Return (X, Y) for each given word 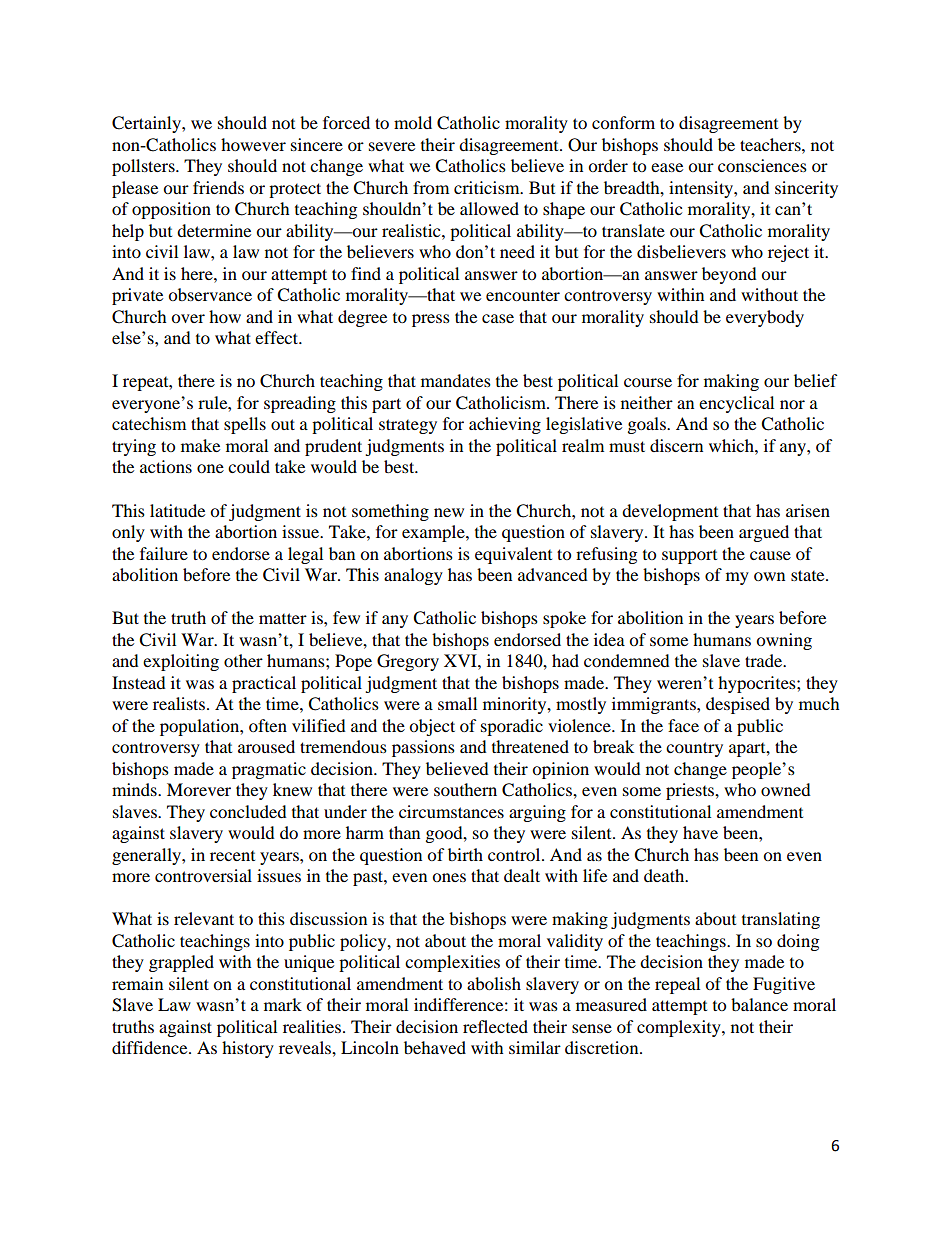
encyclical (736, 404)
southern (465, 789)
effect (278, 337)
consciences (762, 165)
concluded (248, 811)
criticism (488, 187)
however (253, 144)
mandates (456, 380)
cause (770, 555)
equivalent (513, 555)
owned (786, 789)
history (248, 1049)
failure (164, 553)
